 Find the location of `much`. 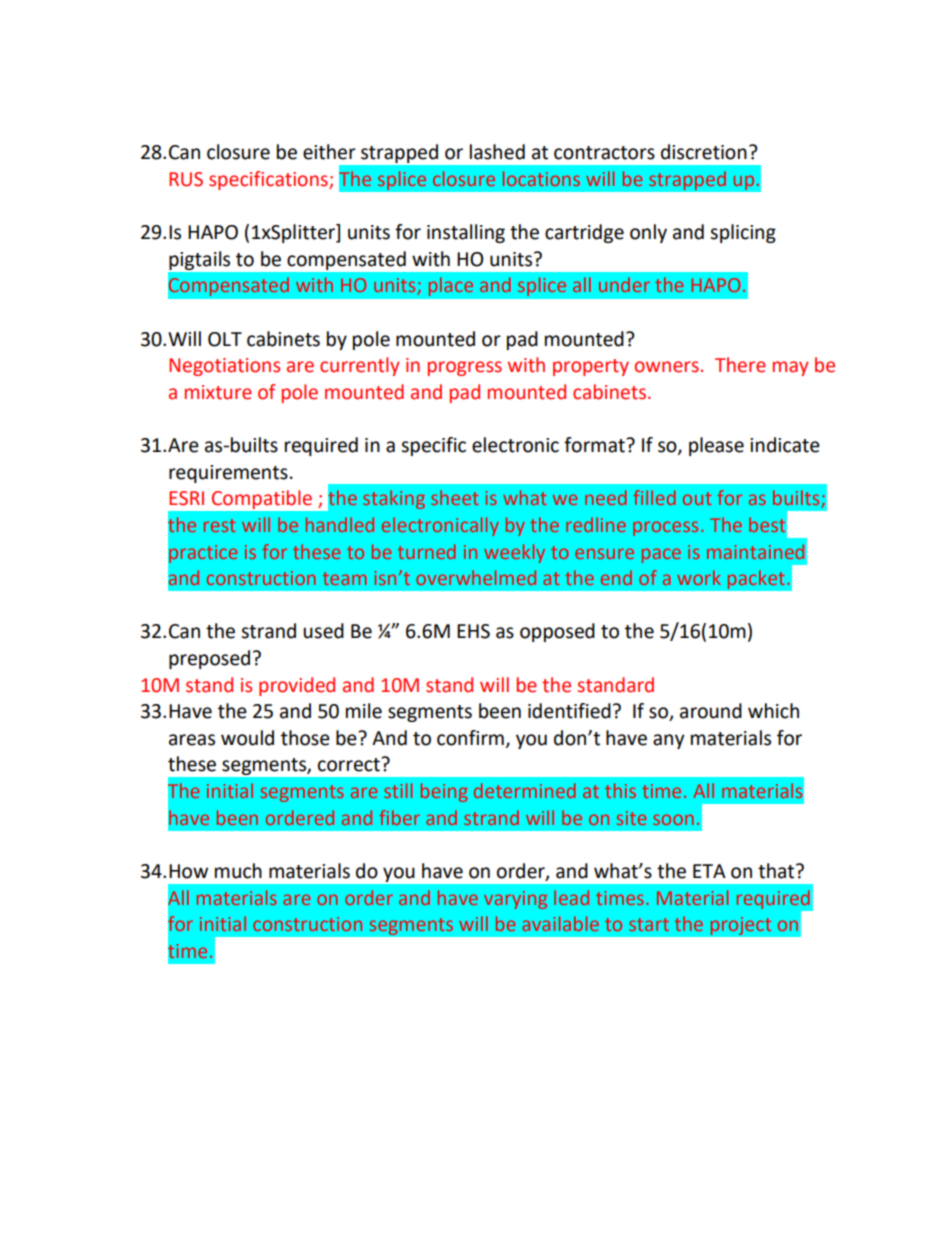

much is located at coordinates (238, 871).
